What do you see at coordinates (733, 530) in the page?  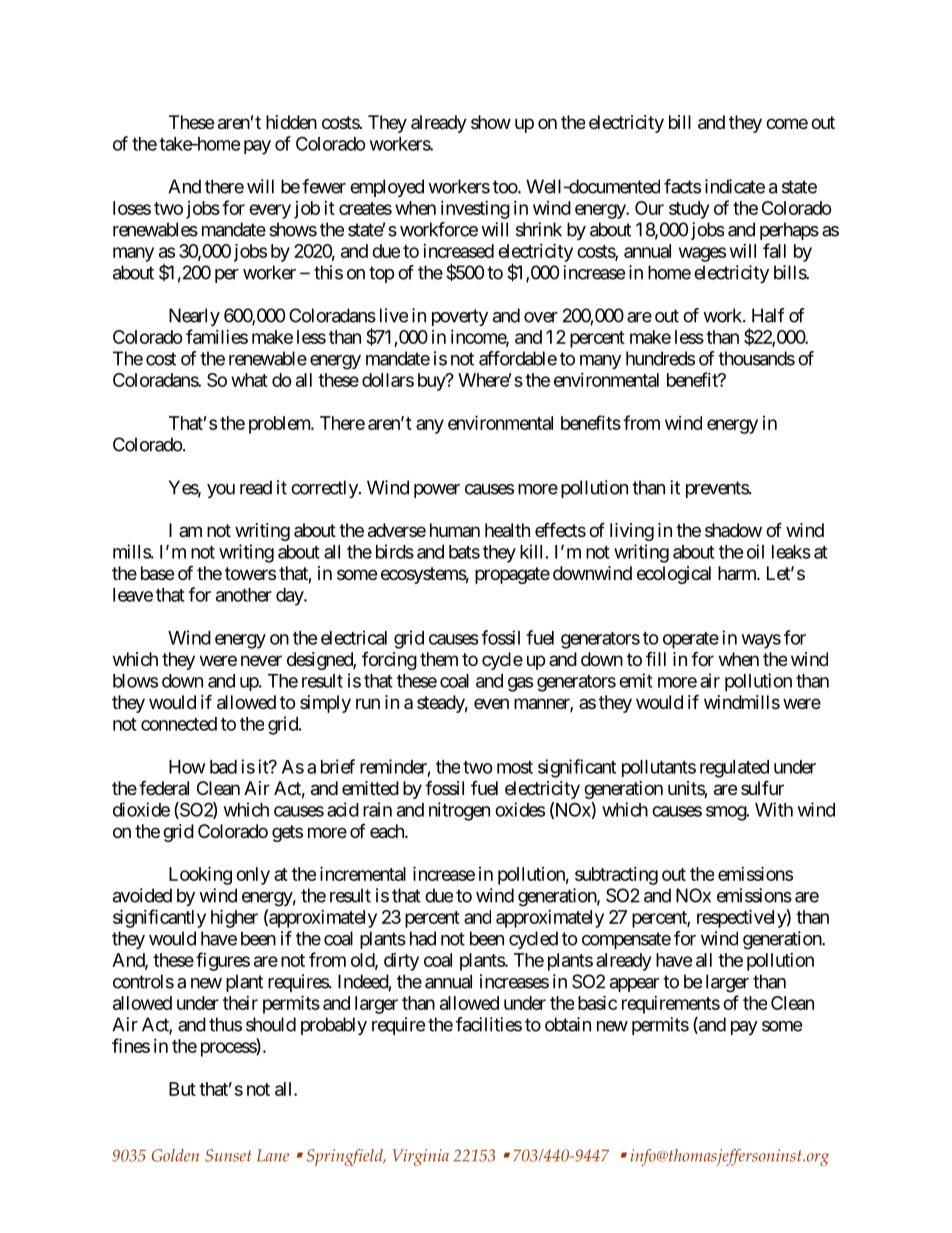 I see `shadow` at bounding box center [733, 530].
